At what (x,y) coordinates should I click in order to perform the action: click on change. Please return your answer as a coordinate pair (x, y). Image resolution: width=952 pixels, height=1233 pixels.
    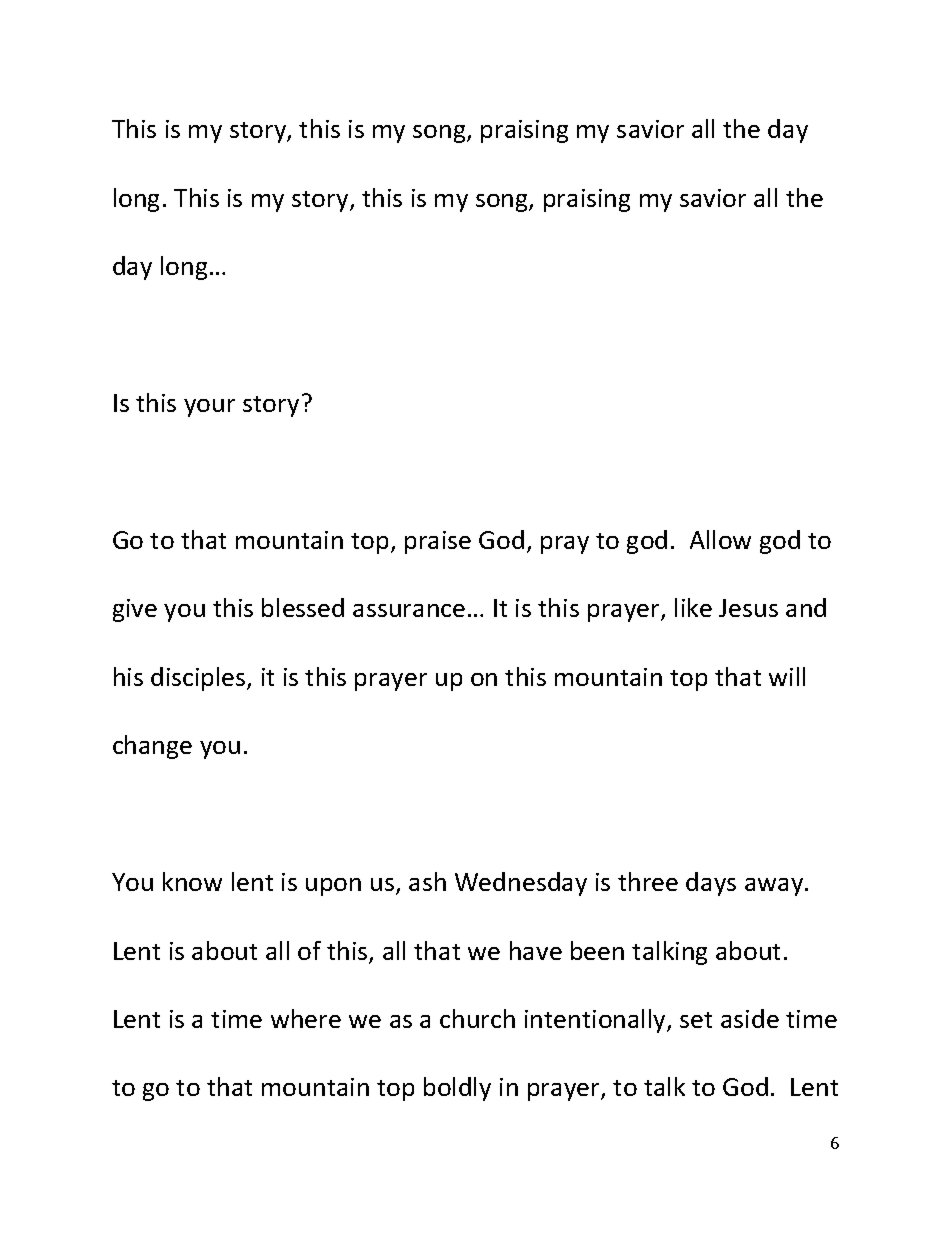
    Looking at the image, I should click on (152, 747).
